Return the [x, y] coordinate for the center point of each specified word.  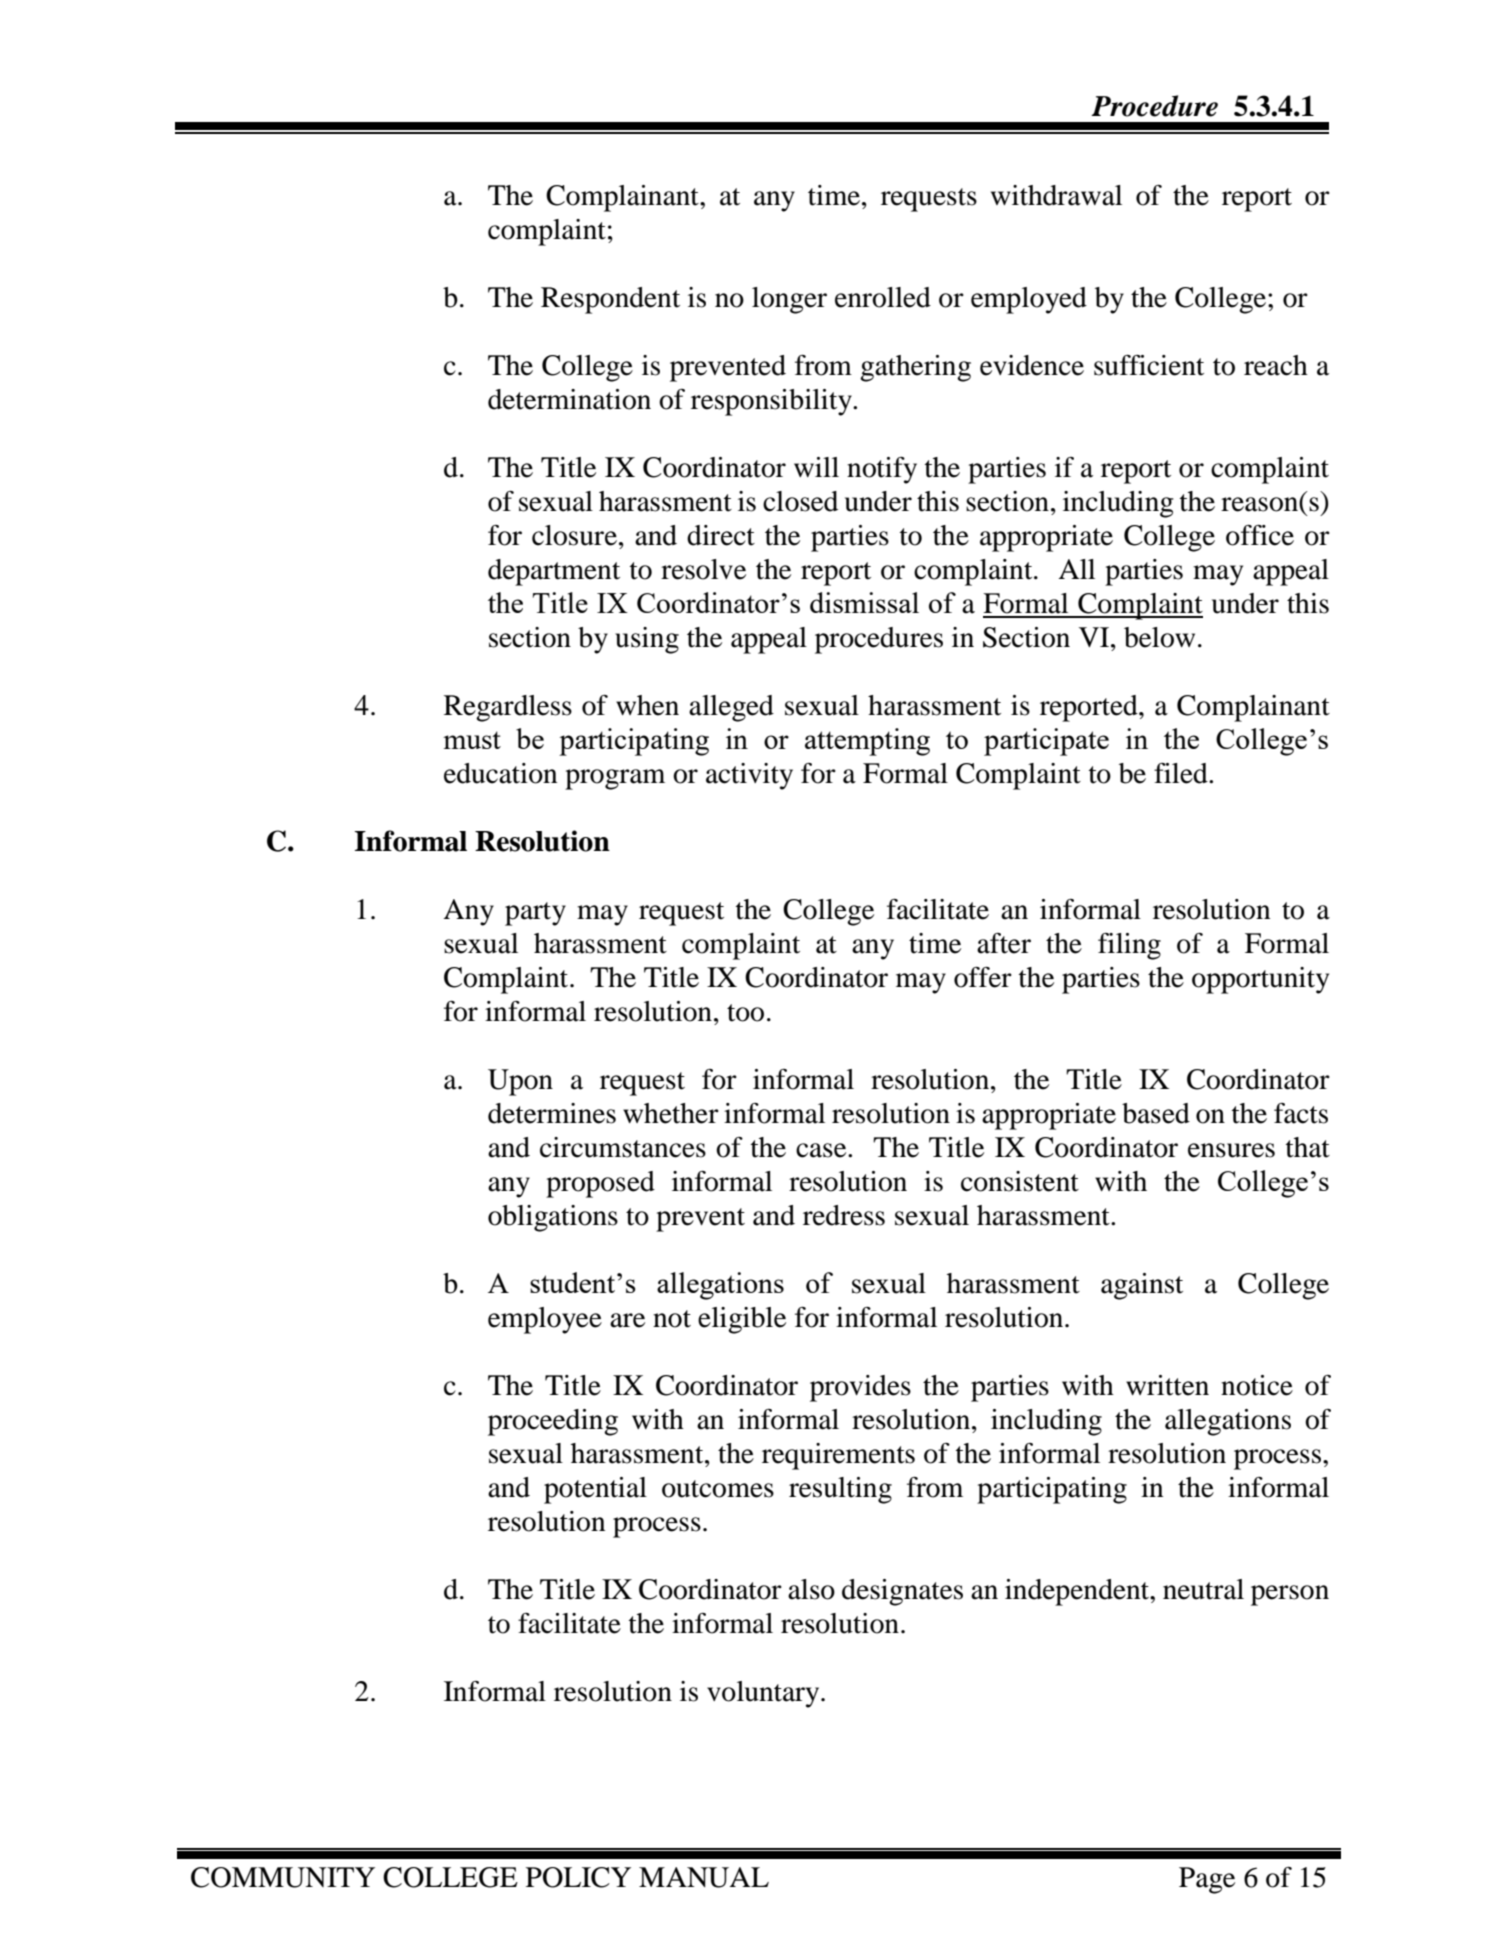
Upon [520, 1082]
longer [789, 300]
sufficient [1149, 365]
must [472, 740]
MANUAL [704, 1877]
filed [1182, 773]
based [1156, 1113]
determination [569, 399]
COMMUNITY [283, 1877]
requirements [838, 1456]
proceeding [553, 1422]
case [822, 1150]
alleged [731, 708]
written [1167, 1385]
